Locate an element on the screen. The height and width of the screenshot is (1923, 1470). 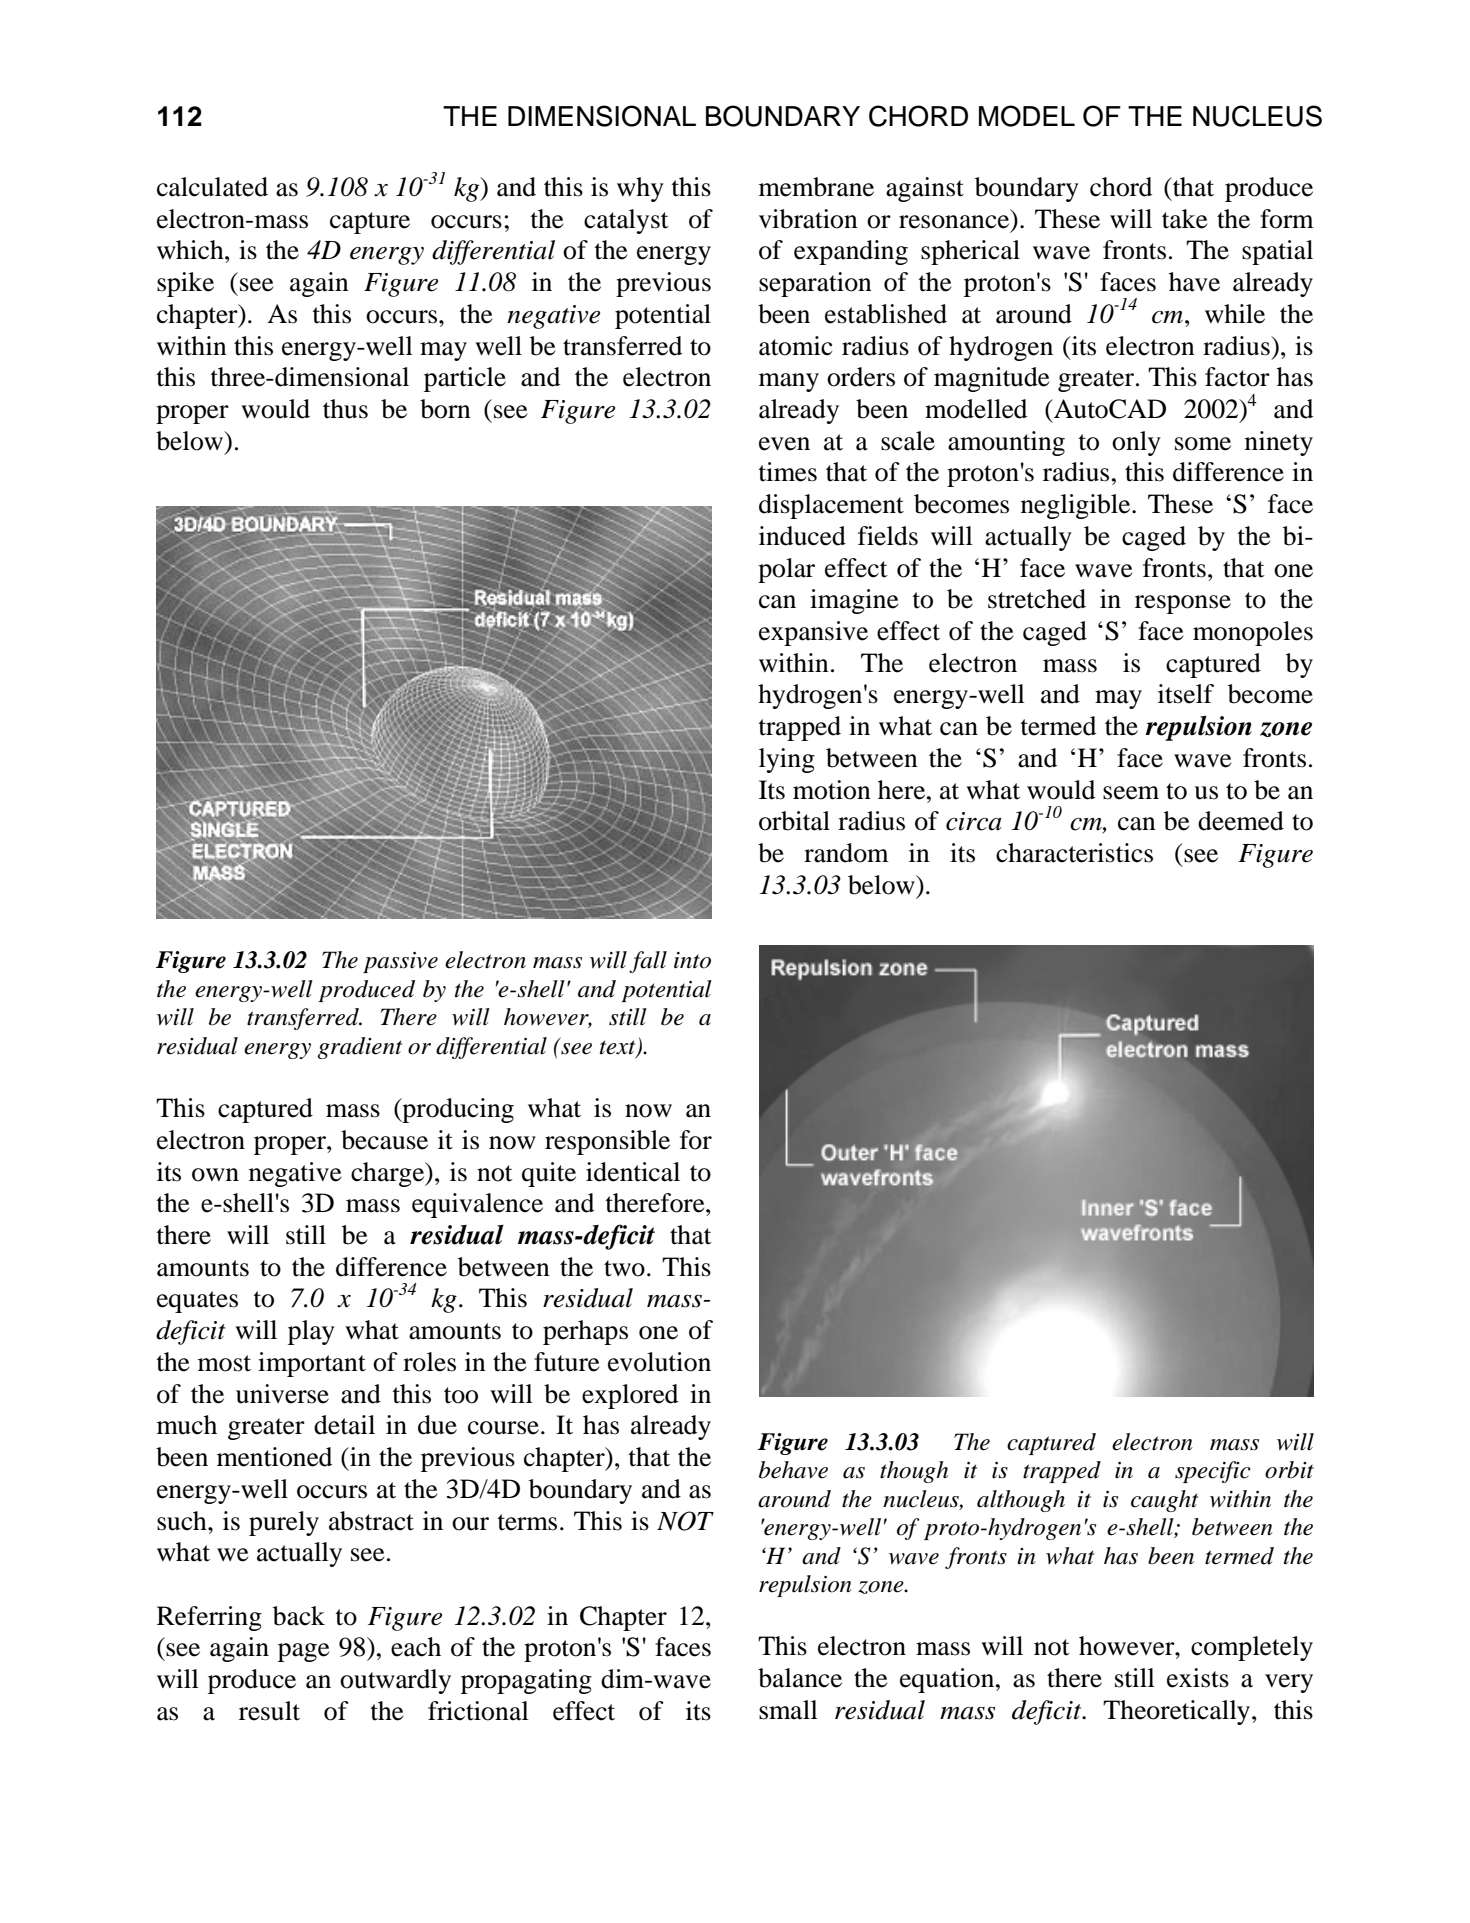
vibration is located at coordinates (808, 219).
